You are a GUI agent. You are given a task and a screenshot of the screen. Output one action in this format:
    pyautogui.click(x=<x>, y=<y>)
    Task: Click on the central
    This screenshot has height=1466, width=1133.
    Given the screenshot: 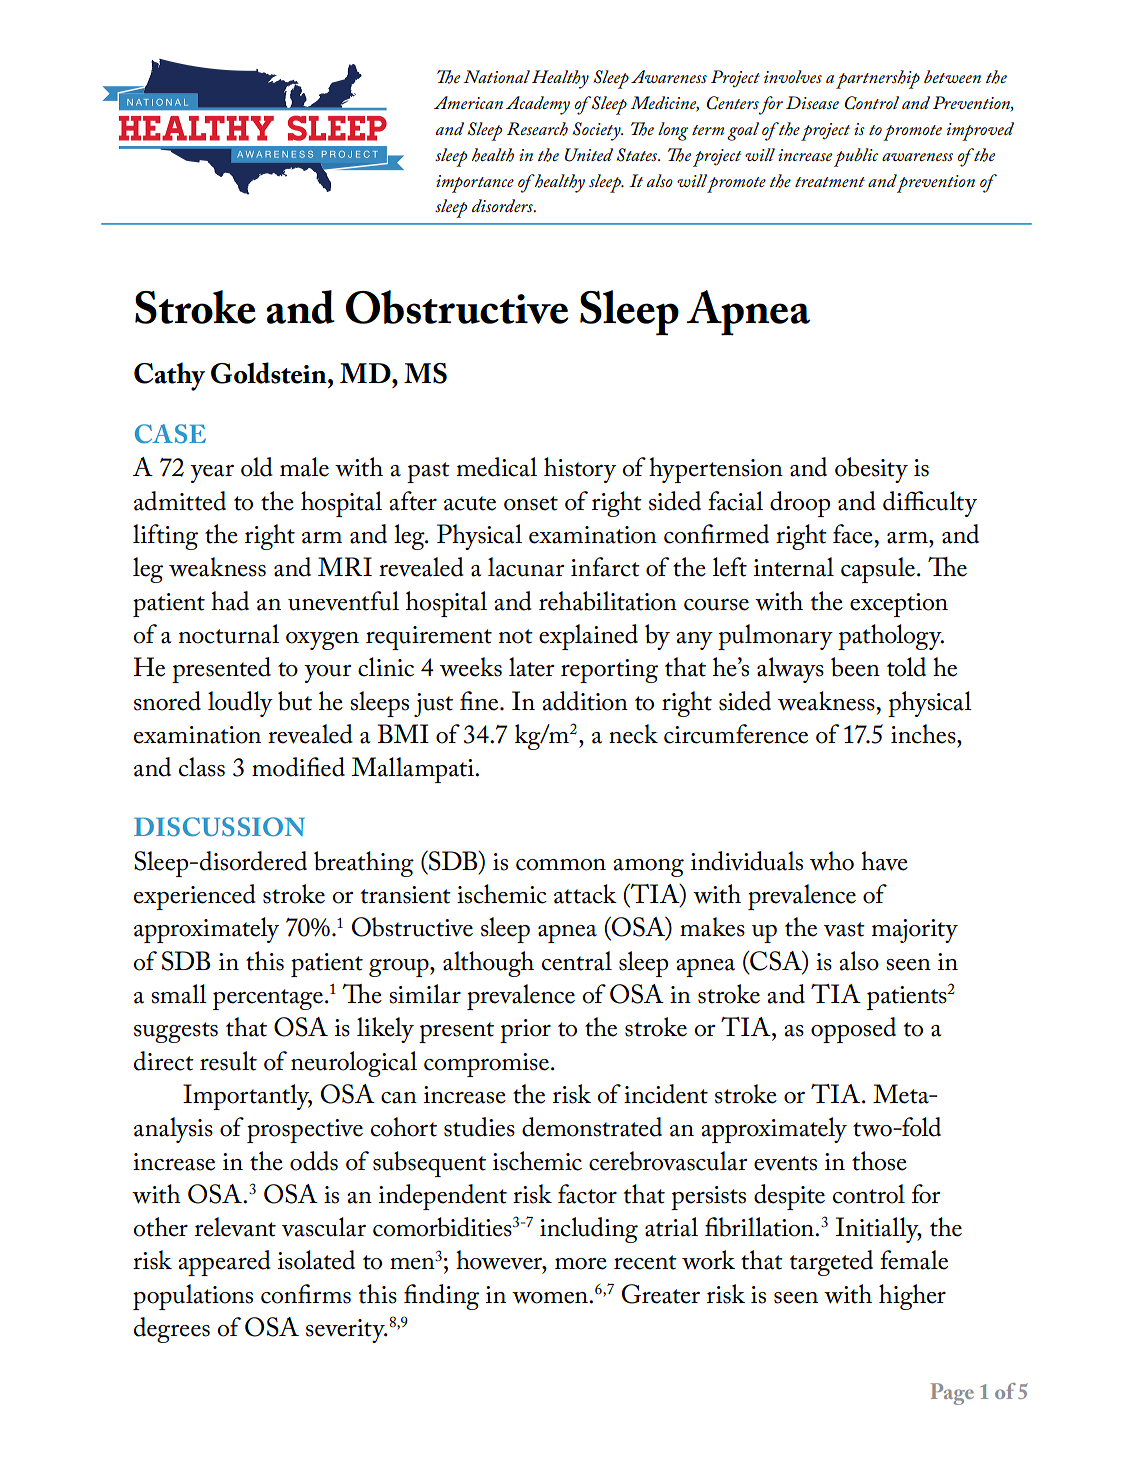 What is the action you would take?
    pyautogui.click(x=577, y=961)
